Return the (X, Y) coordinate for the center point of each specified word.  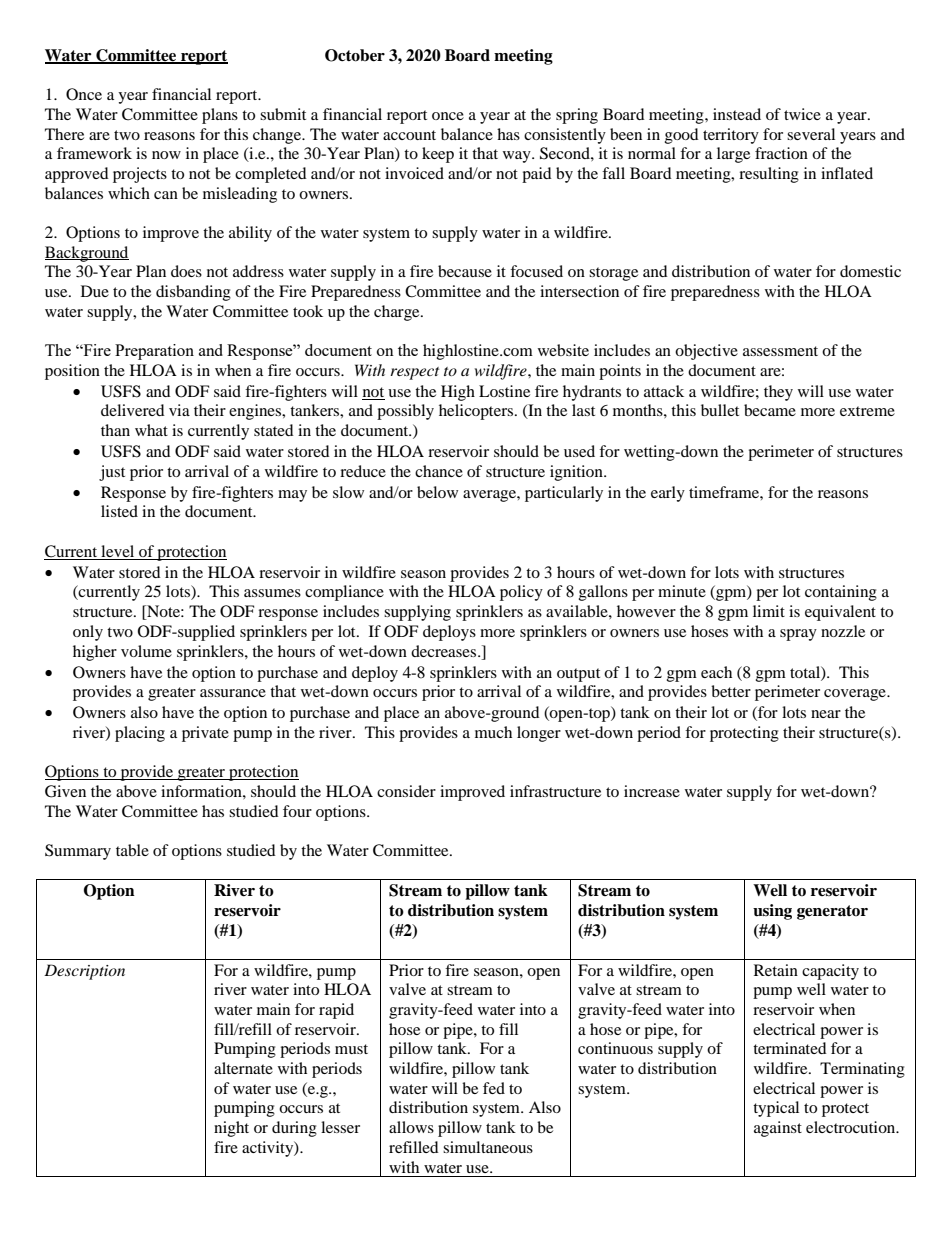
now (166, 155)
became (770, 410)
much (493, 732)
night (231, 1129)
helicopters (476, 412)
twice (802, 114)
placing (140, 734)
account (409, 135)
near (826, 714)
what (151, 430)
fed (494, 1088)
